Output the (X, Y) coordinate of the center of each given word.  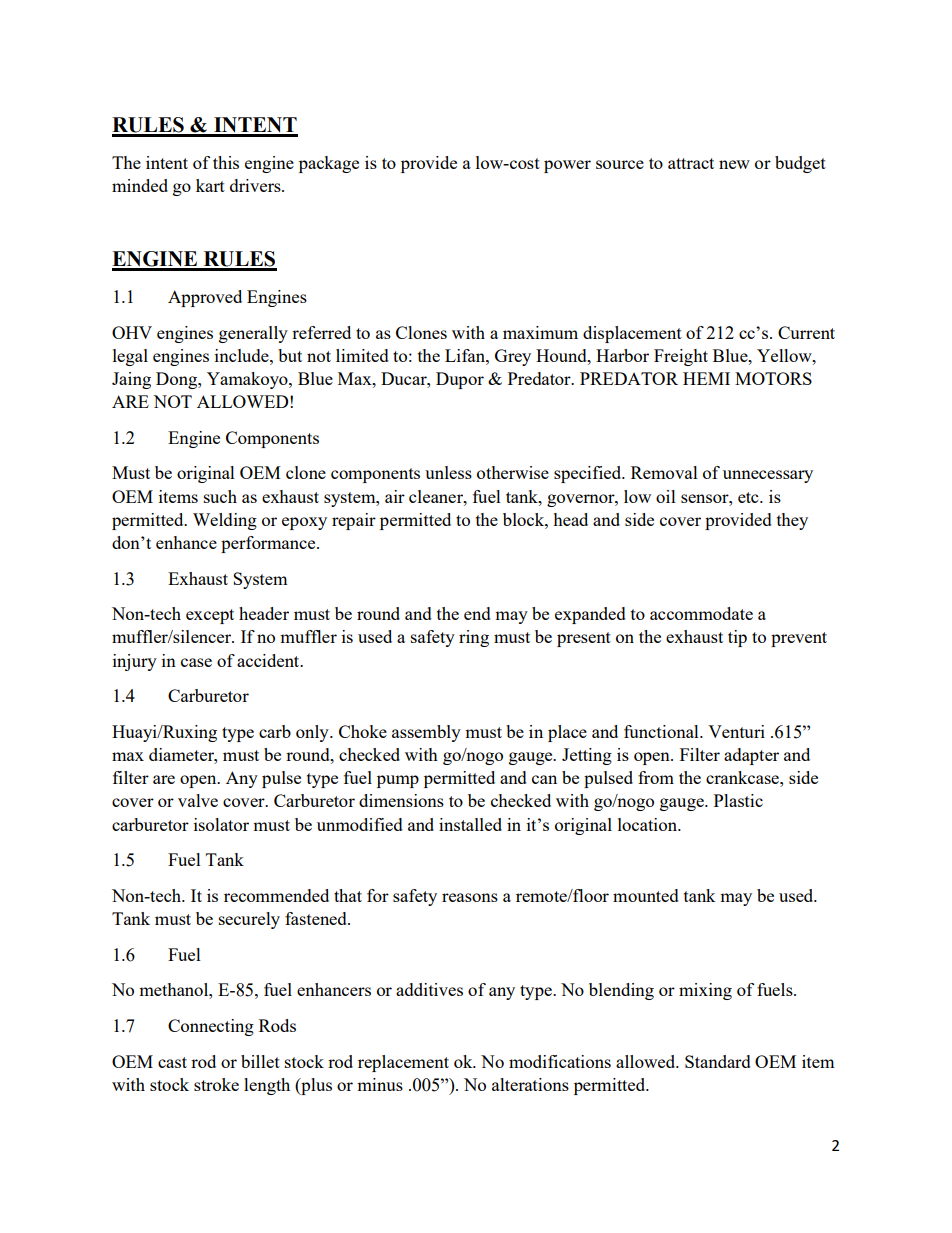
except (210, 616)
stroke (216, 1084)
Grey (513, 357)
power (567, 166)
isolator (221, 824)
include (243, 355)
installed (470, 824)
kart (210, 185)
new (734, 164)
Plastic (738, 800)
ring (474, 638)
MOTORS (773, 378)
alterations (530, 1084)
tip (737, 638)
